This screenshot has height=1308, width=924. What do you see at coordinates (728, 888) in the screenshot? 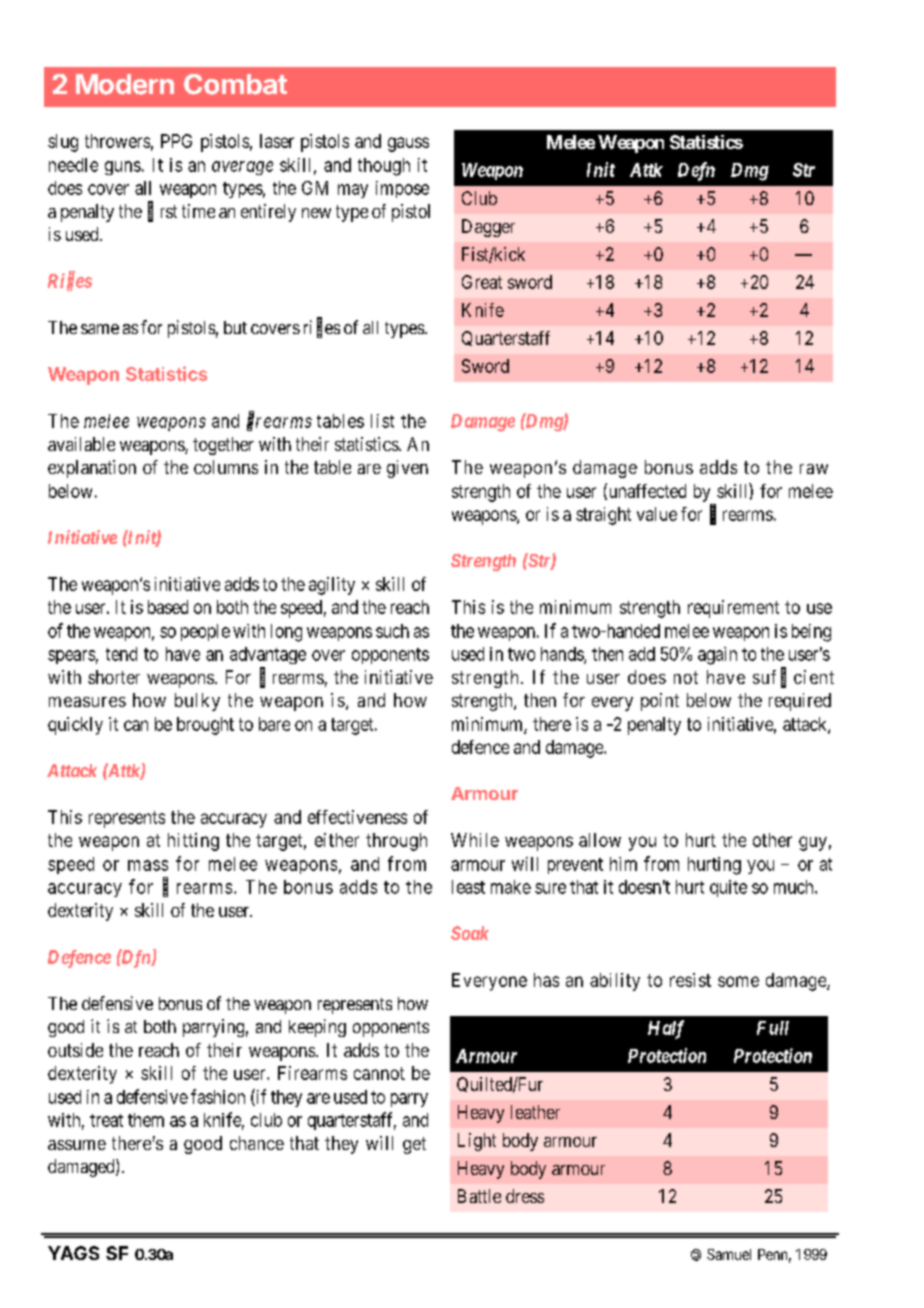
I see `quite` at bounding box center [728, 888].
